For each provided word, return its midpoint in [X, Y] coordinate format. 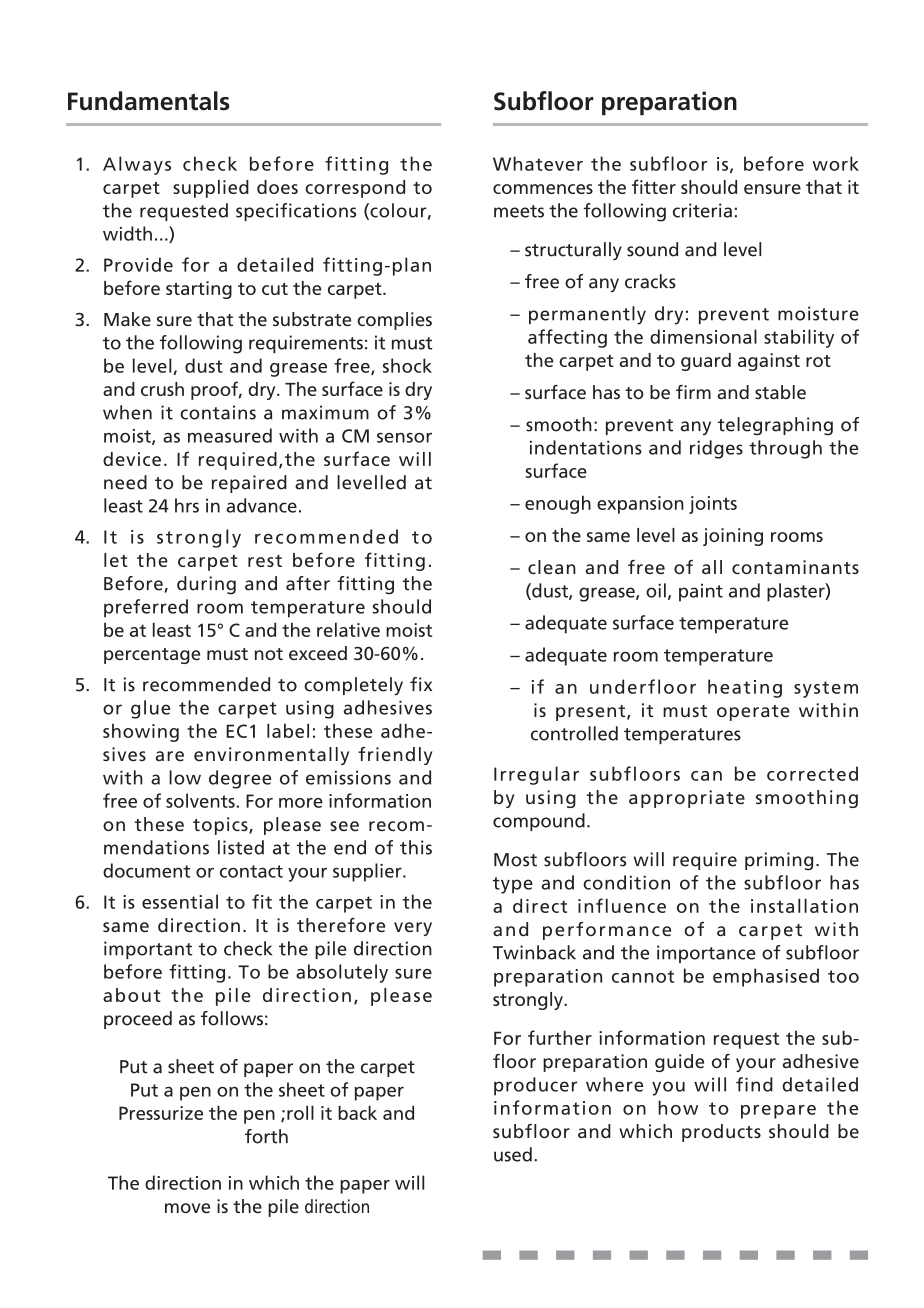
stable [780, 392]
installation [804, 905]
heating [745, 688]
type [513, 885]
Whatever [538, 163]
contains [218, 412]
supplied [211, 189]
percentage [152, 656]
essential [180, 901]
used [513, 1154]
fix [421, 684]
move [187, 1208]
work [835, 163]
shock [407, 365]
